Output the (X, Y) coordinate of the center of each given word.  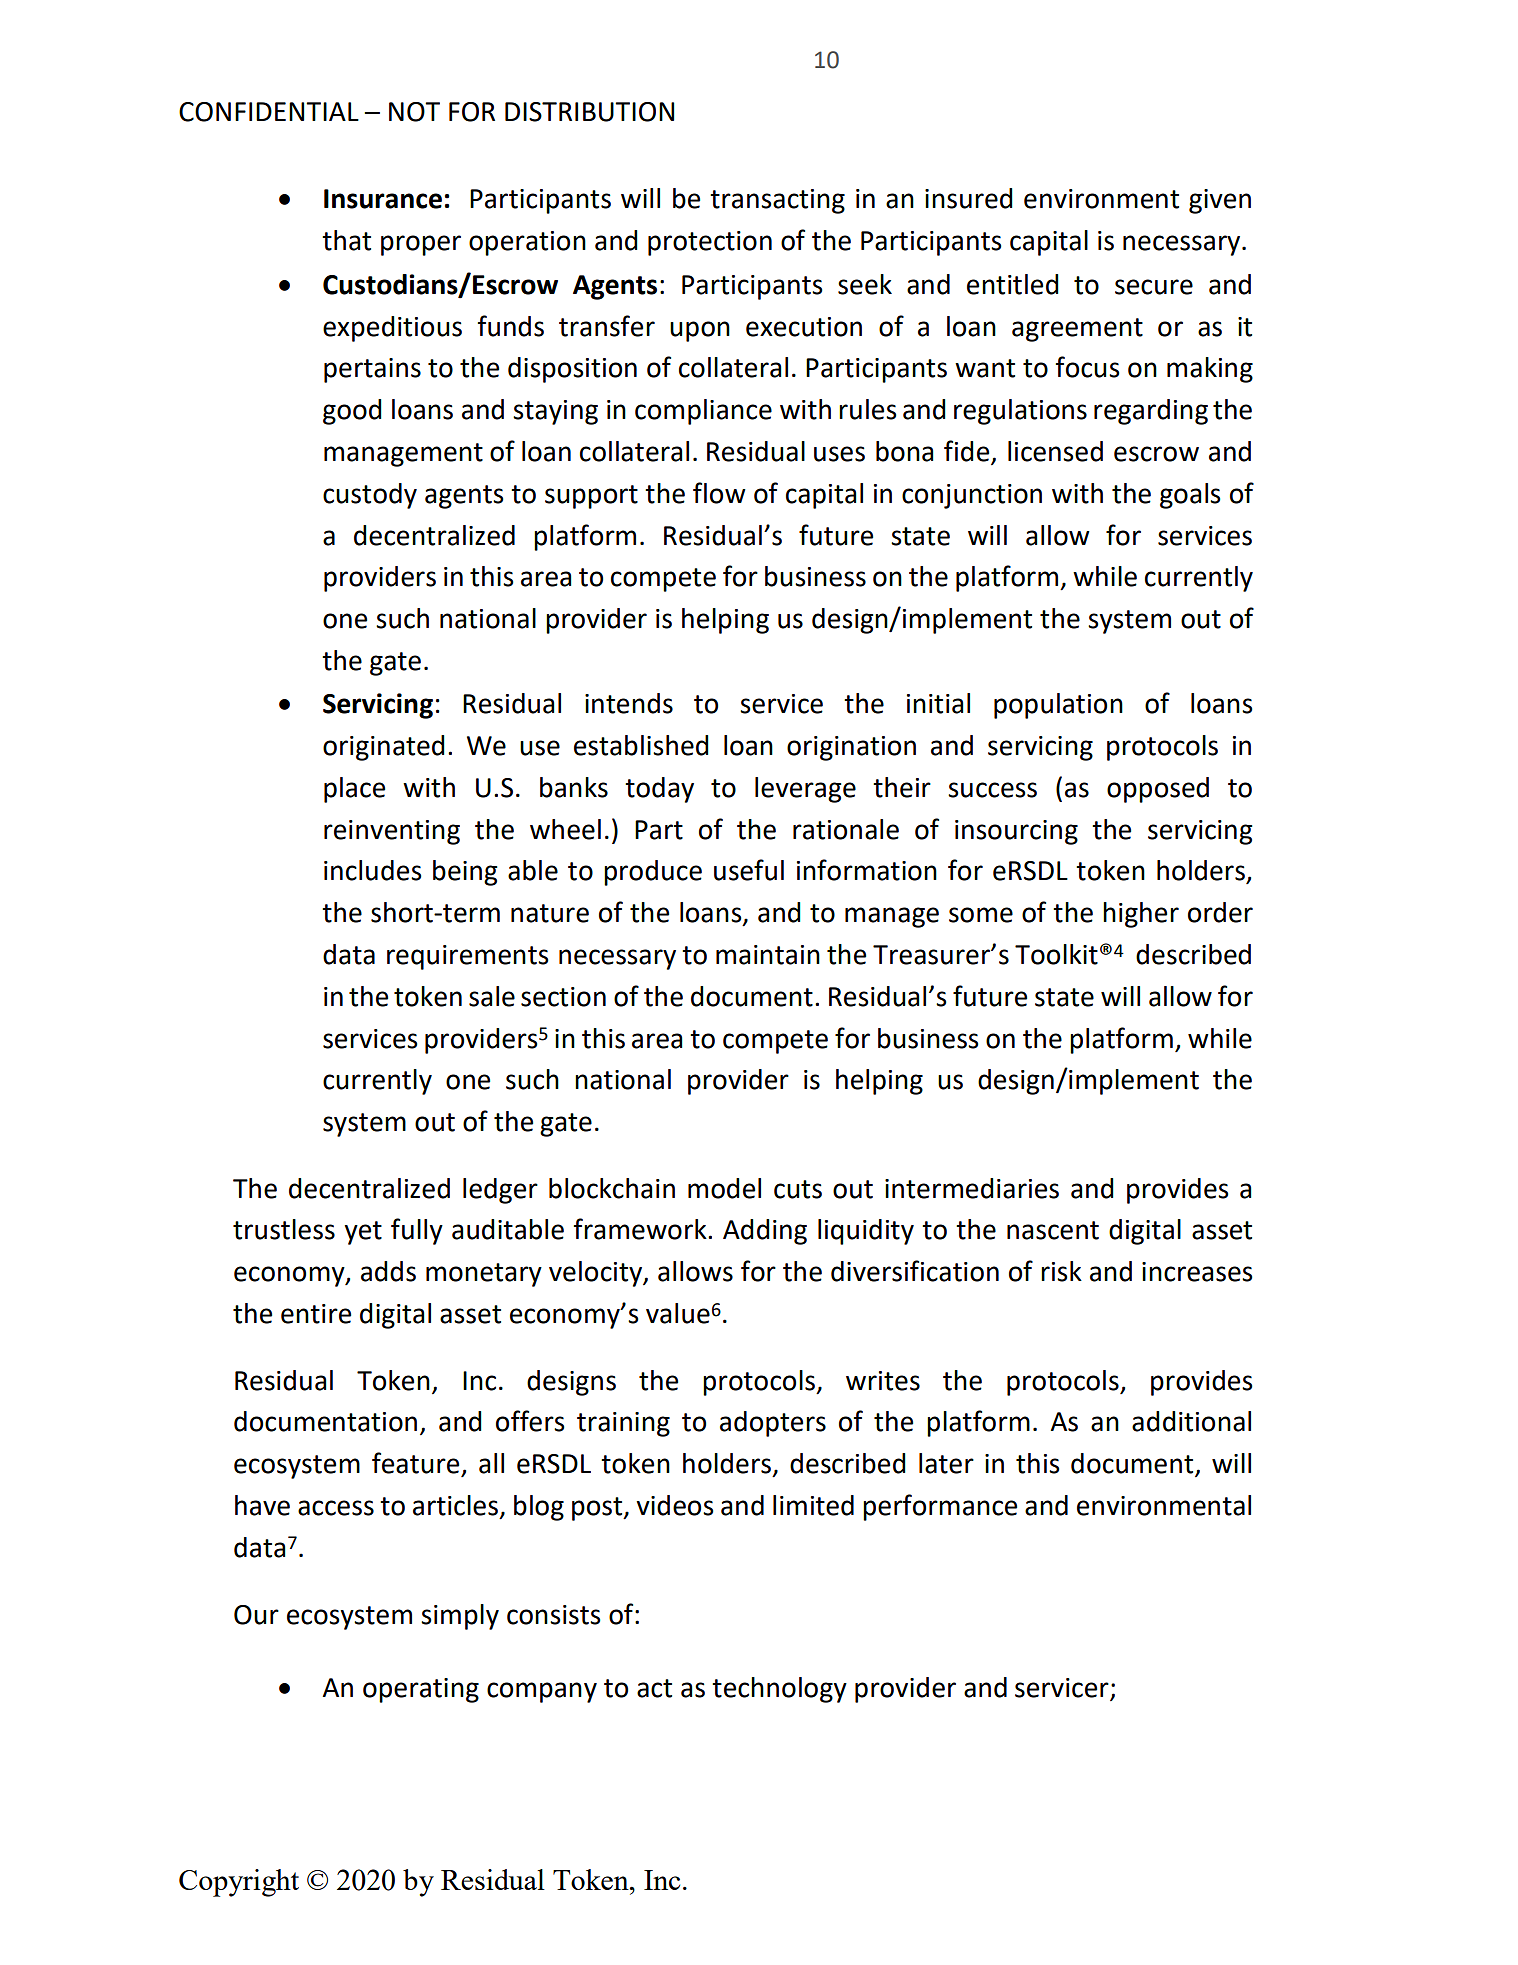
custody (370, 496)
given (1220, 201)
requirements (468, 957)
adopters (773, 1424)
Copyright (239, 1883)
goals (1190, 496)
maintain (768, 955)
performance (940, 1507)
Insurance (383, 199)
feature (417, 1464)
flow (719, 493)
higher (1141, 915)
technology (779, 1690)
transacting (777, 201)
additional (1191, 1421)
